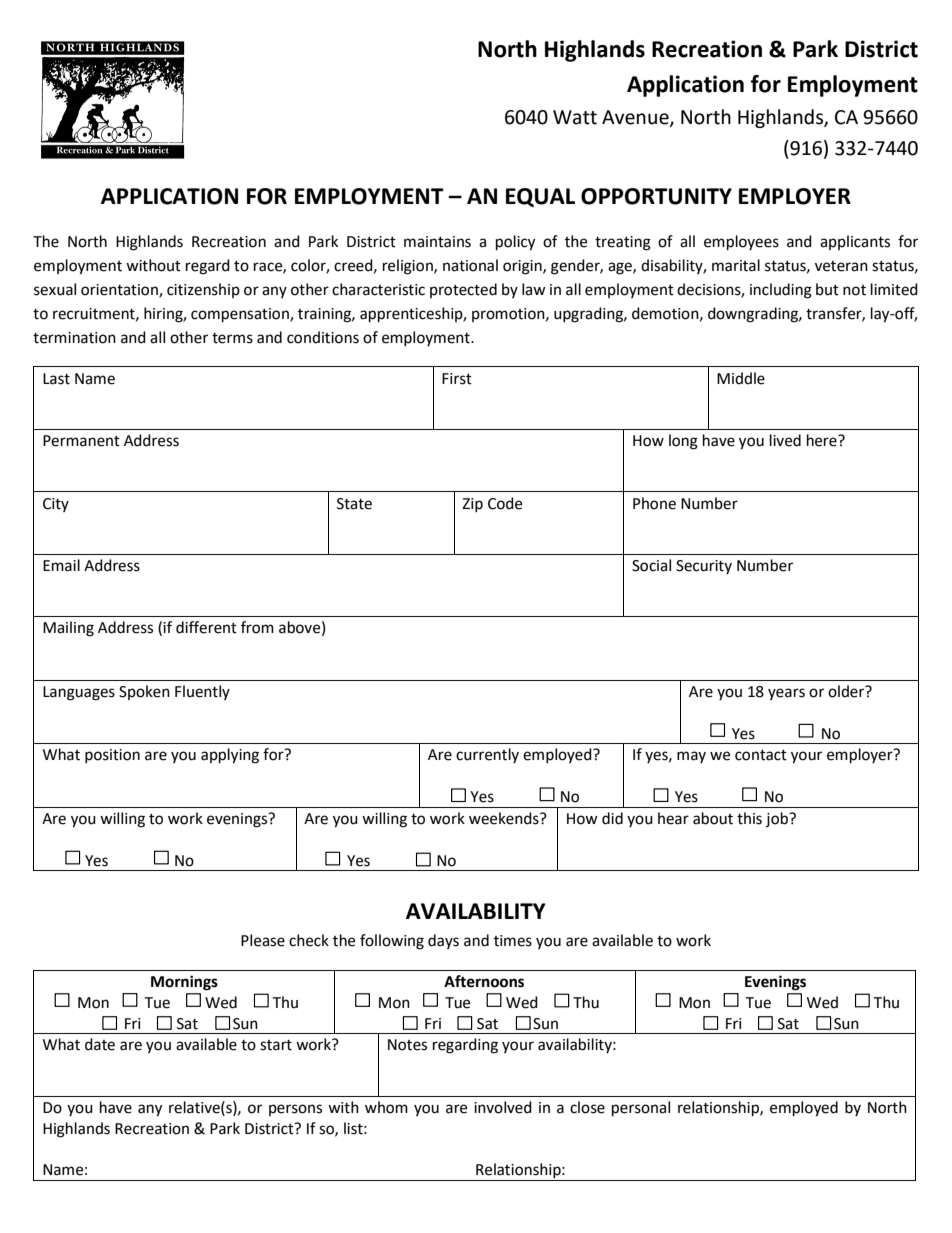  I want to click on orientation, so click(120, 291).
